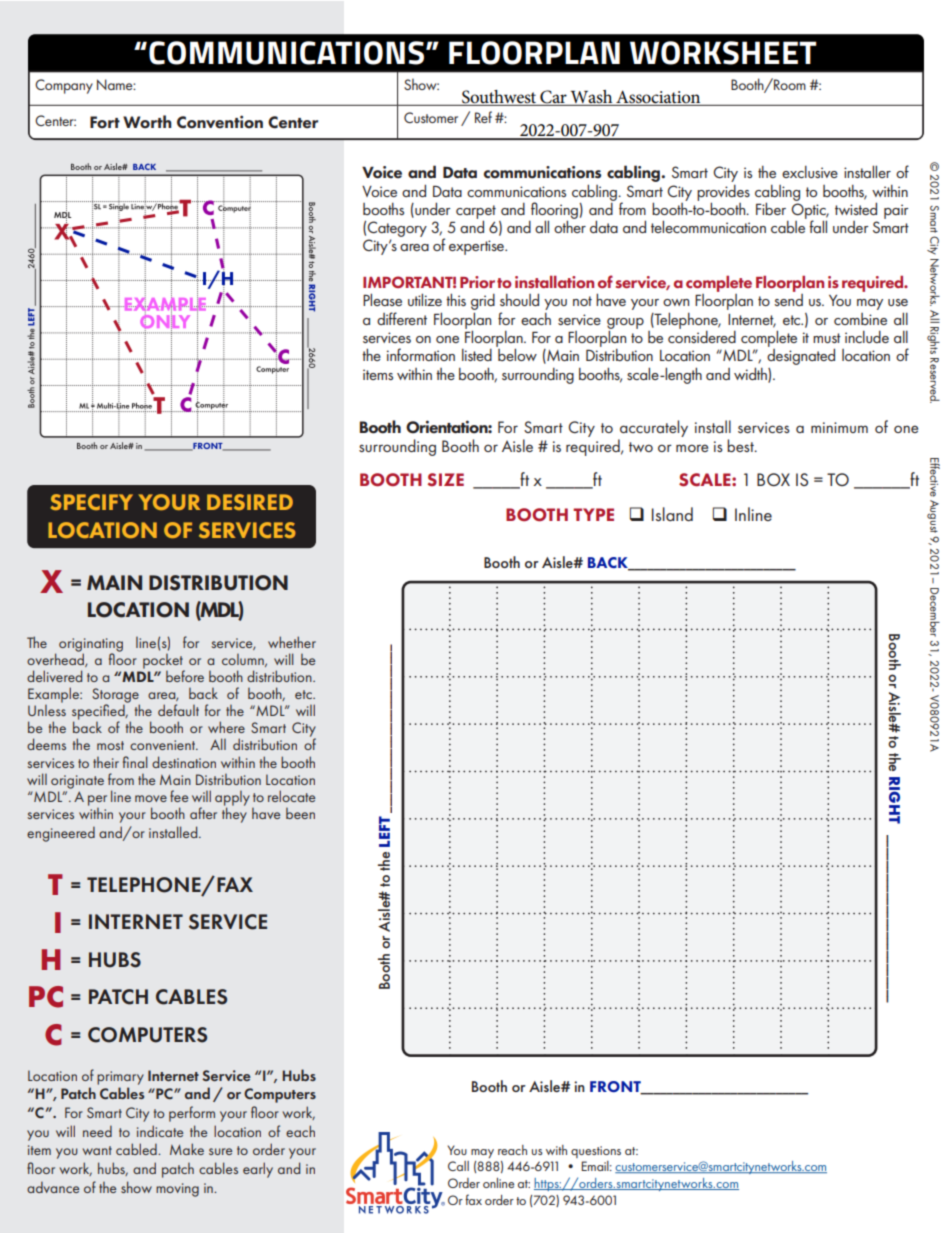 The height and width of the document is (1233, 952). Describe the element at coordinates (672, 514) in the document. I see `Island` at that location.
